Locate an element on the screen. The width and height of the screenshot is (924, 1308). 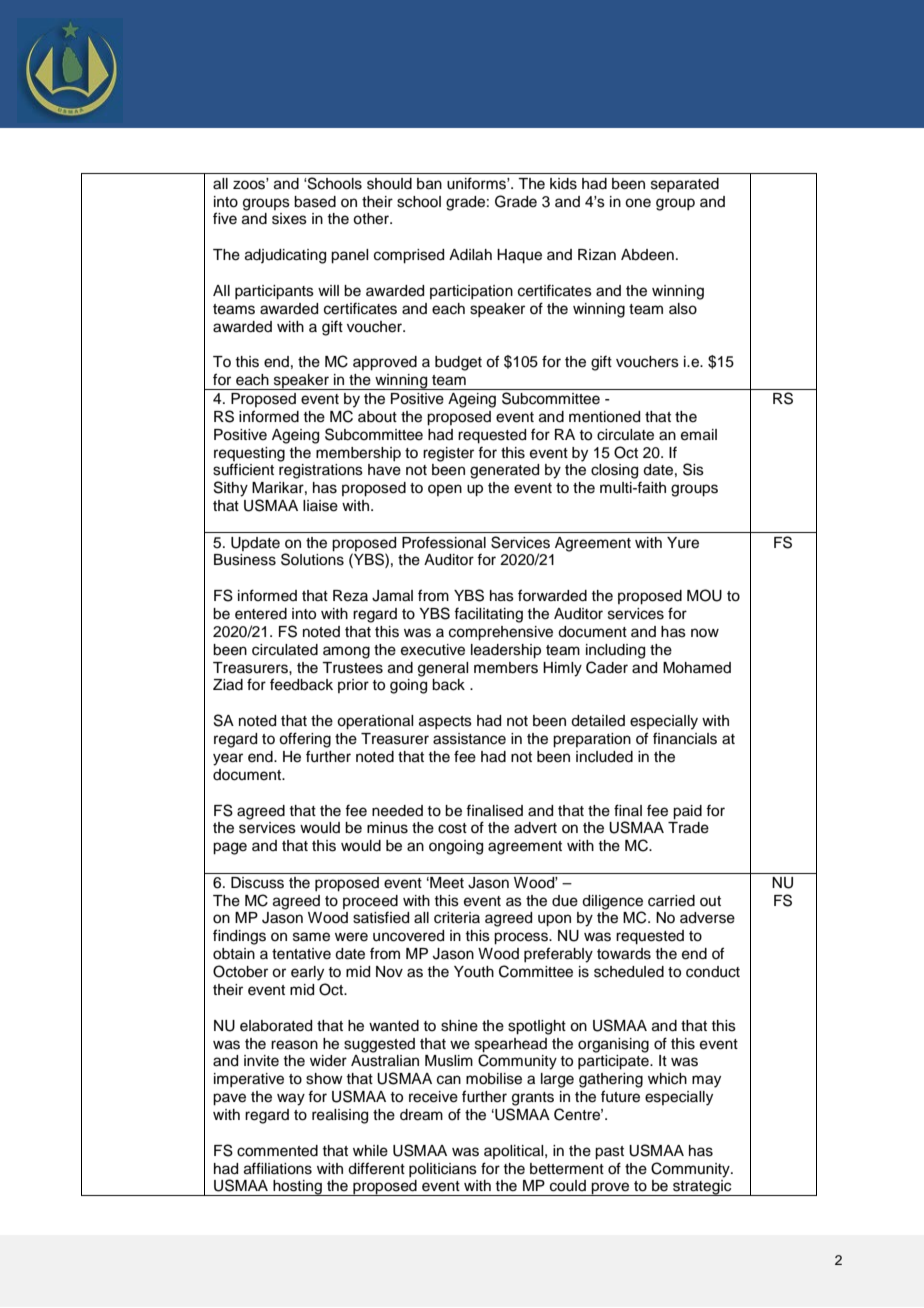
Solutions is located at coordinates (312, 559).
